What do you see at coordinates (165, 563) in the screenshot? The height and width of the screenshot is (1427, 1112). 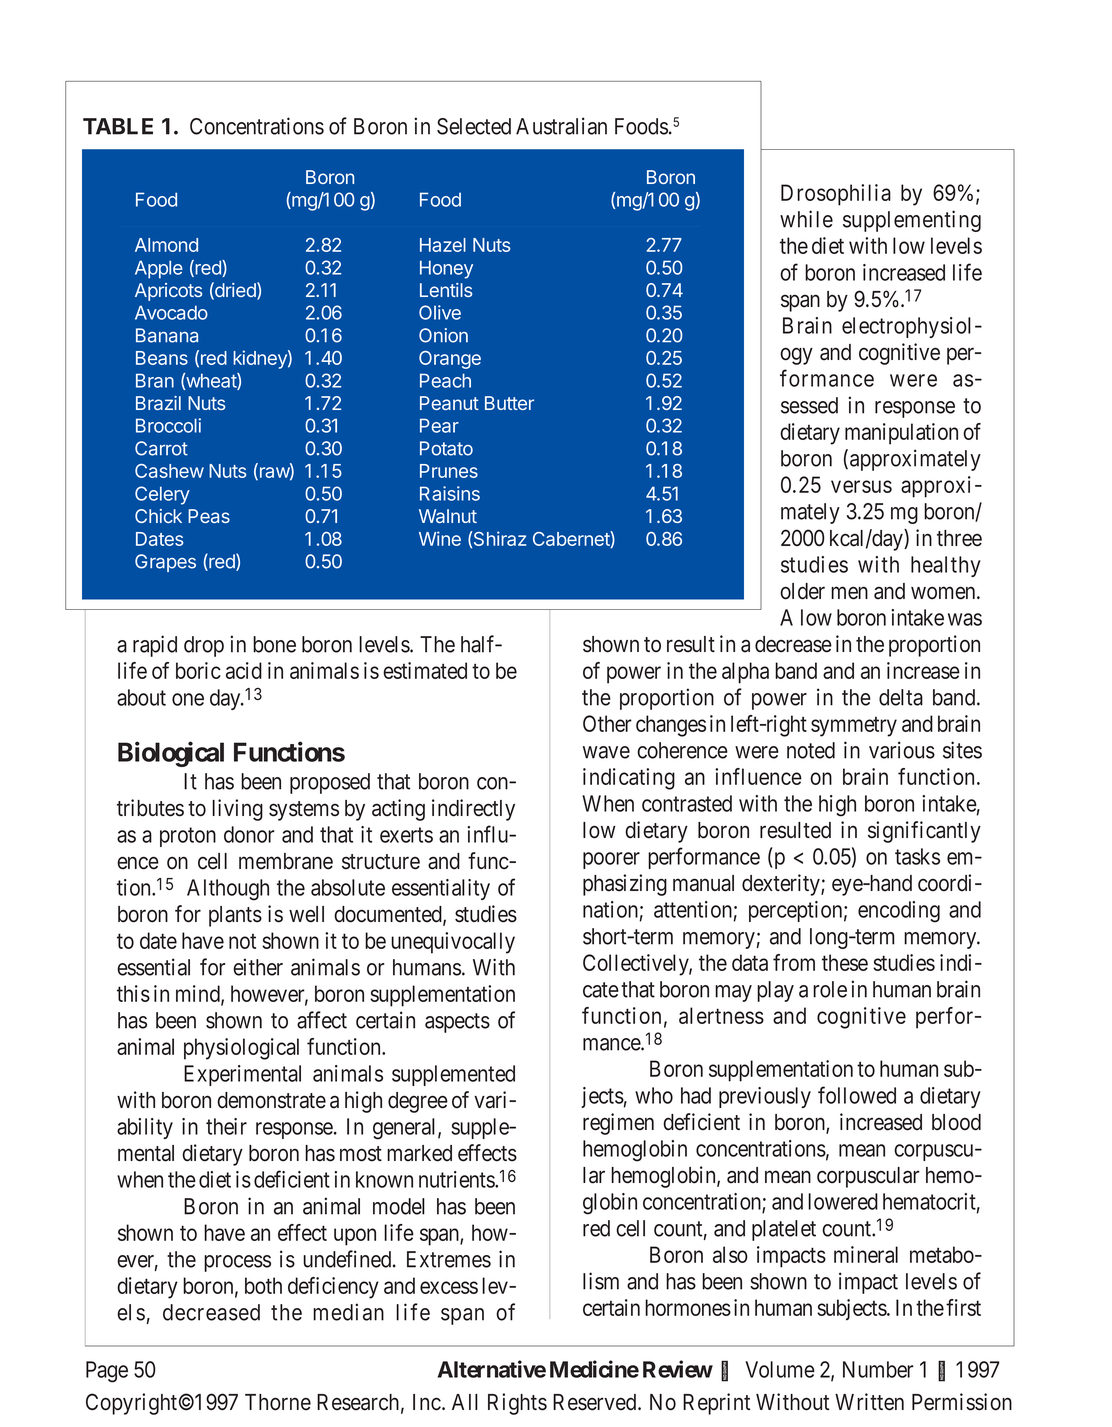 I see `Grapes` at bounding box center [165, 563].
